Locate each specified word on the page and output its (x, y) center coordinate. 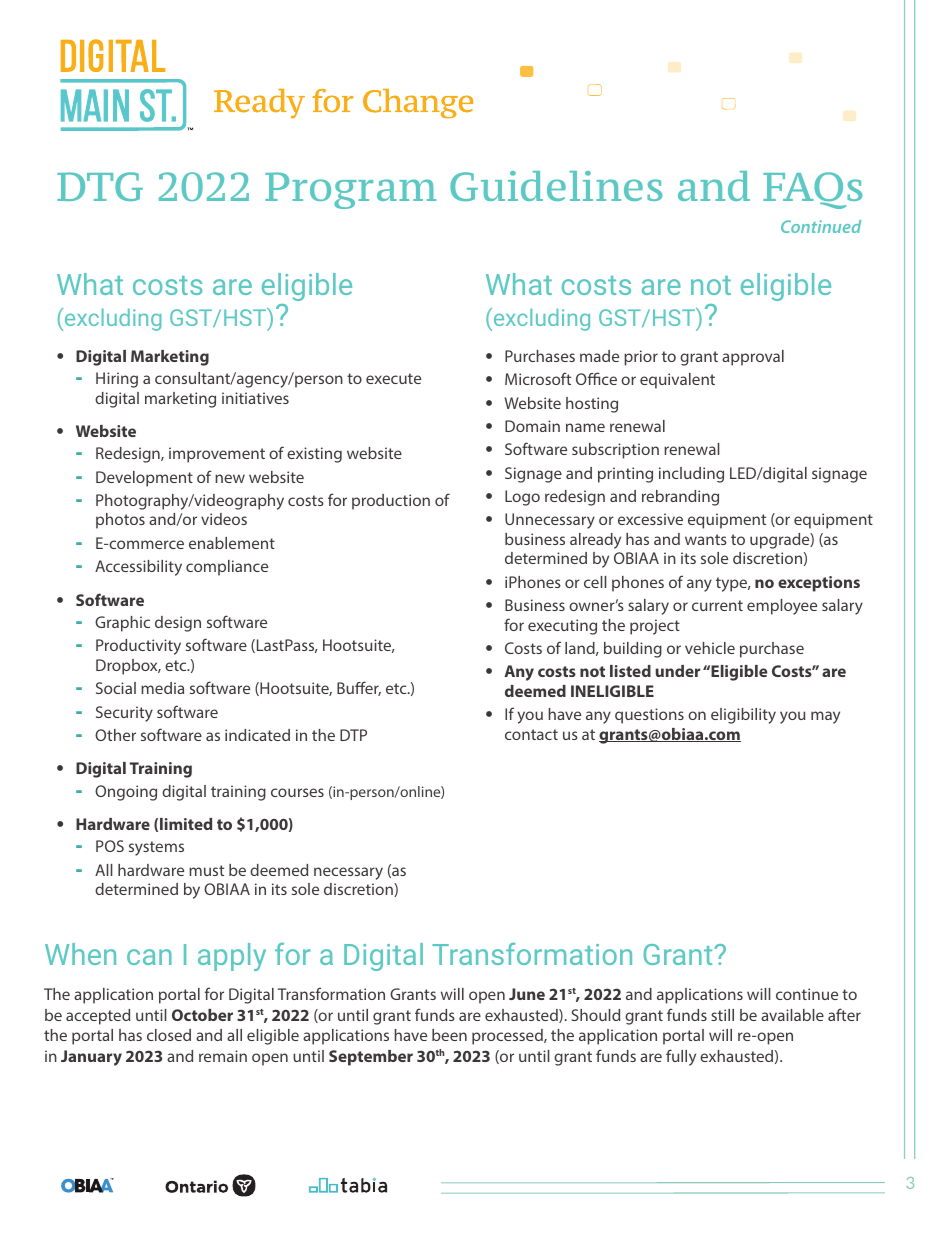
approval (753, 358)
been (449, 1035)
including (691, 475)
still (722, 1015)
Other (115, 735)
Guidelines (556, 186)
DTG (100, 186)
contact (531, 734)
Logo (522, 498)
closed (169, 1035)
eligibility (743, 716)
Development (144, 479)
